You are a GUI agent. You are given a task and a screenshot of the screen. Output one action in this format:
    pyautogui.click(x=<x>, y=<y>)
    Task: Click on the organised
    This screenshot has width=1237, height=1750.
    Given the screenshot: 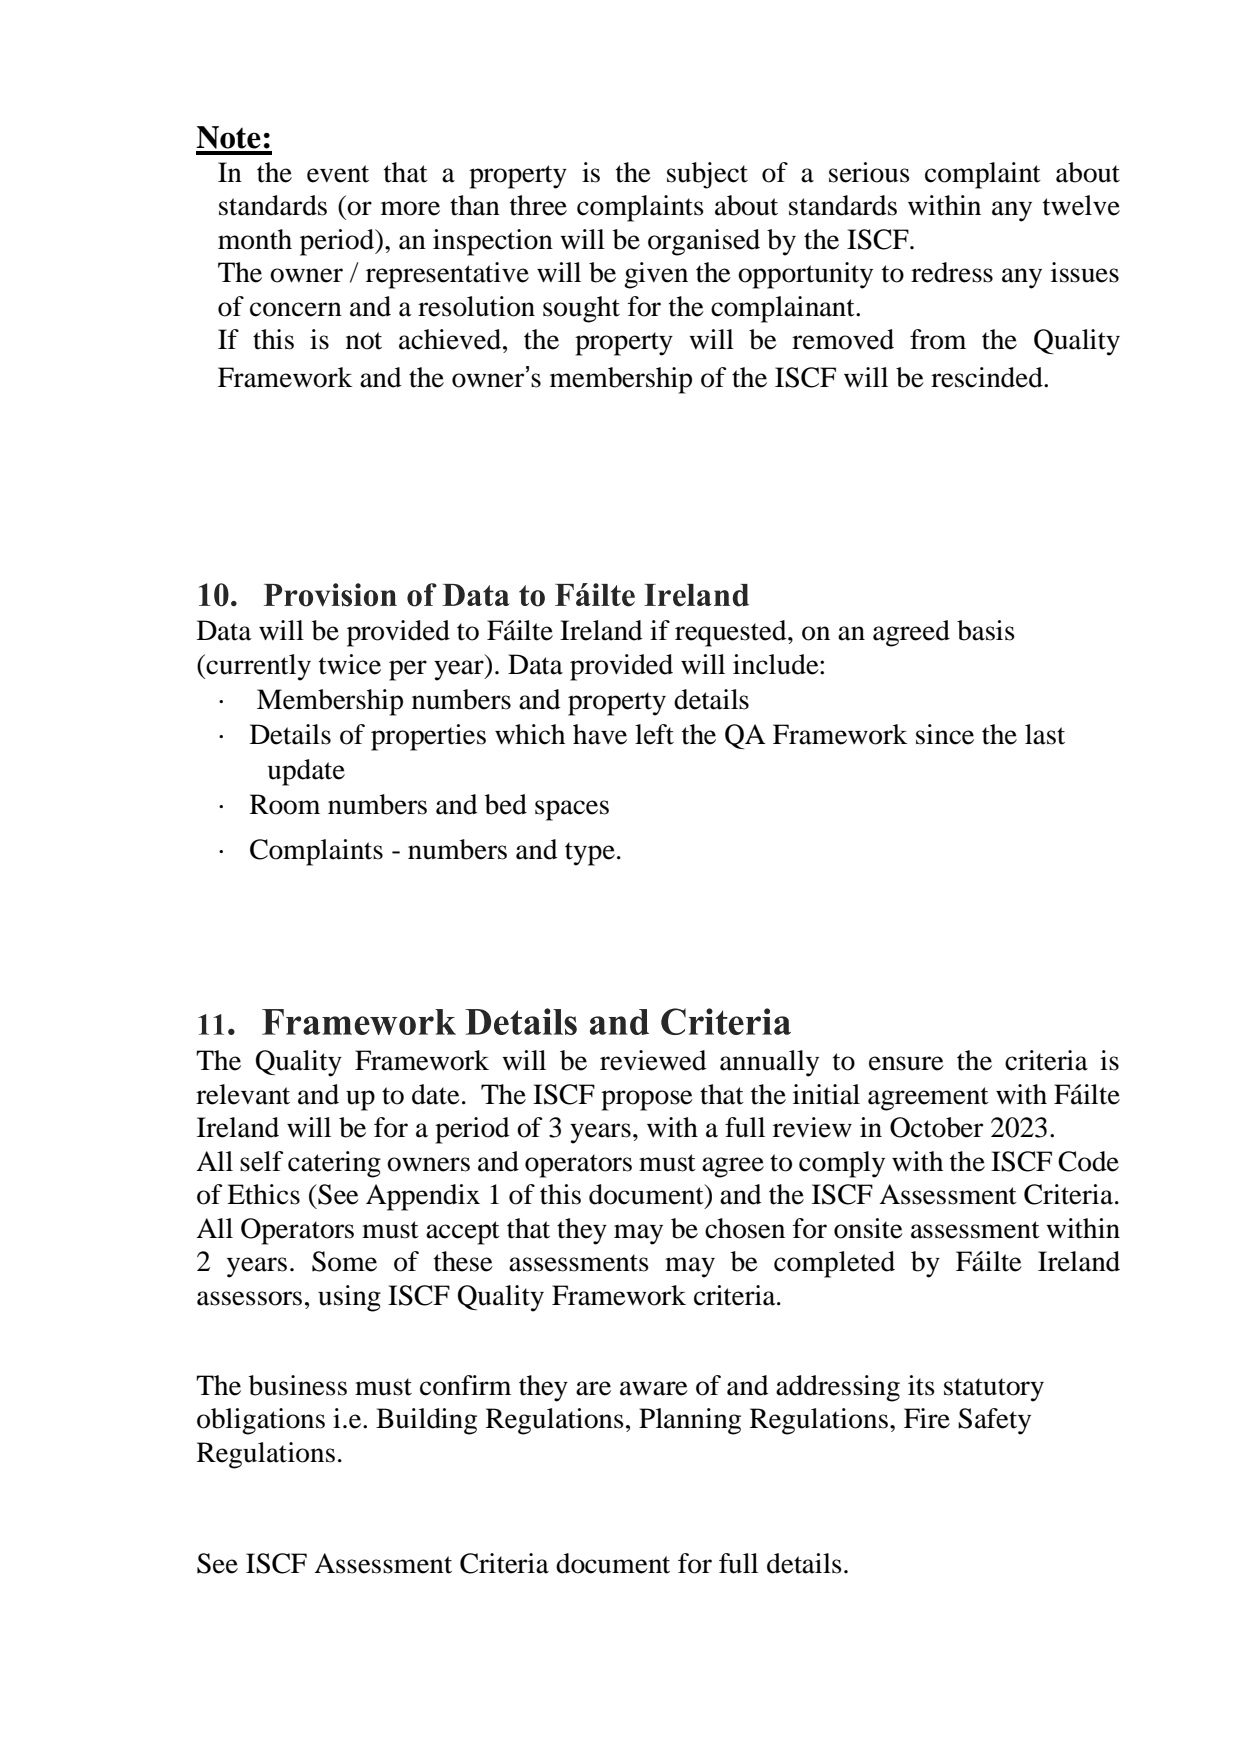 What is the action you would take?
    pyautogui.click(x=704, y=242)
